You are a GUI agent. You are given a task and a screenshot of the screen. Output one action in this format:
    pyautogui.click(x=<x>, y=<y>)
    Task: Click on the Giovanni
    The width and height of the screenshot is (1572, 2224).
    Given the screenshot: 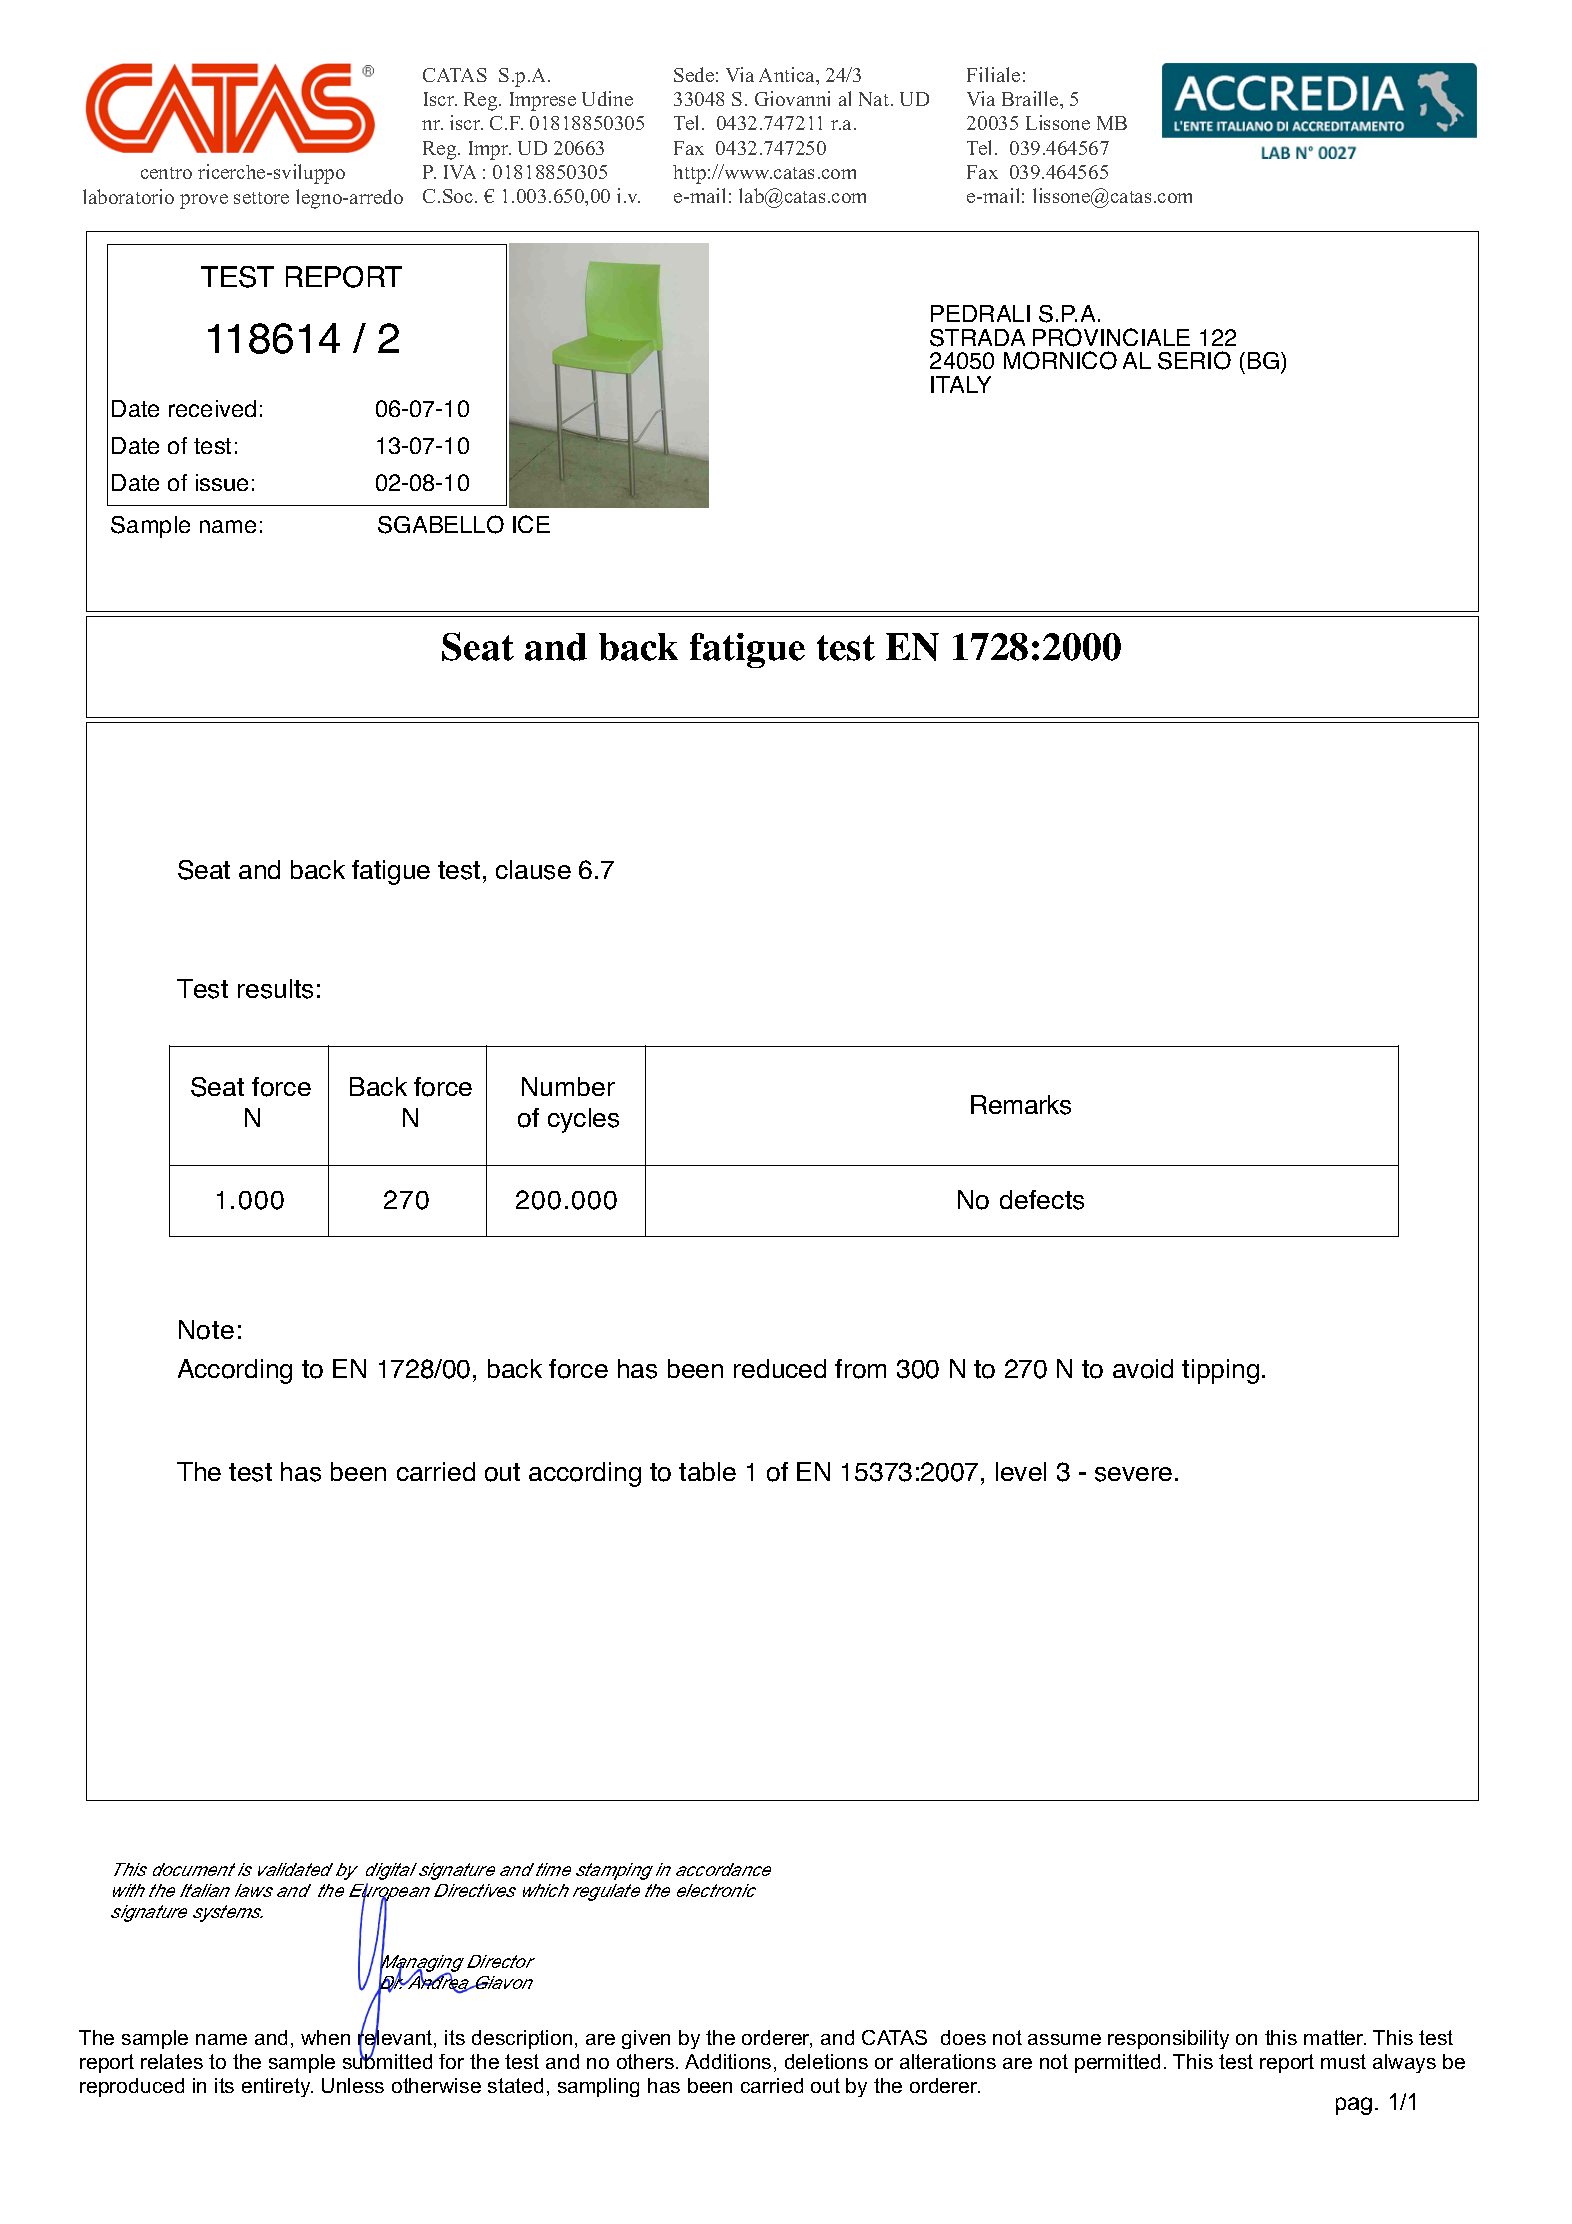 What is the action you would take?
    pyautogui.click(x=792, y=98)
